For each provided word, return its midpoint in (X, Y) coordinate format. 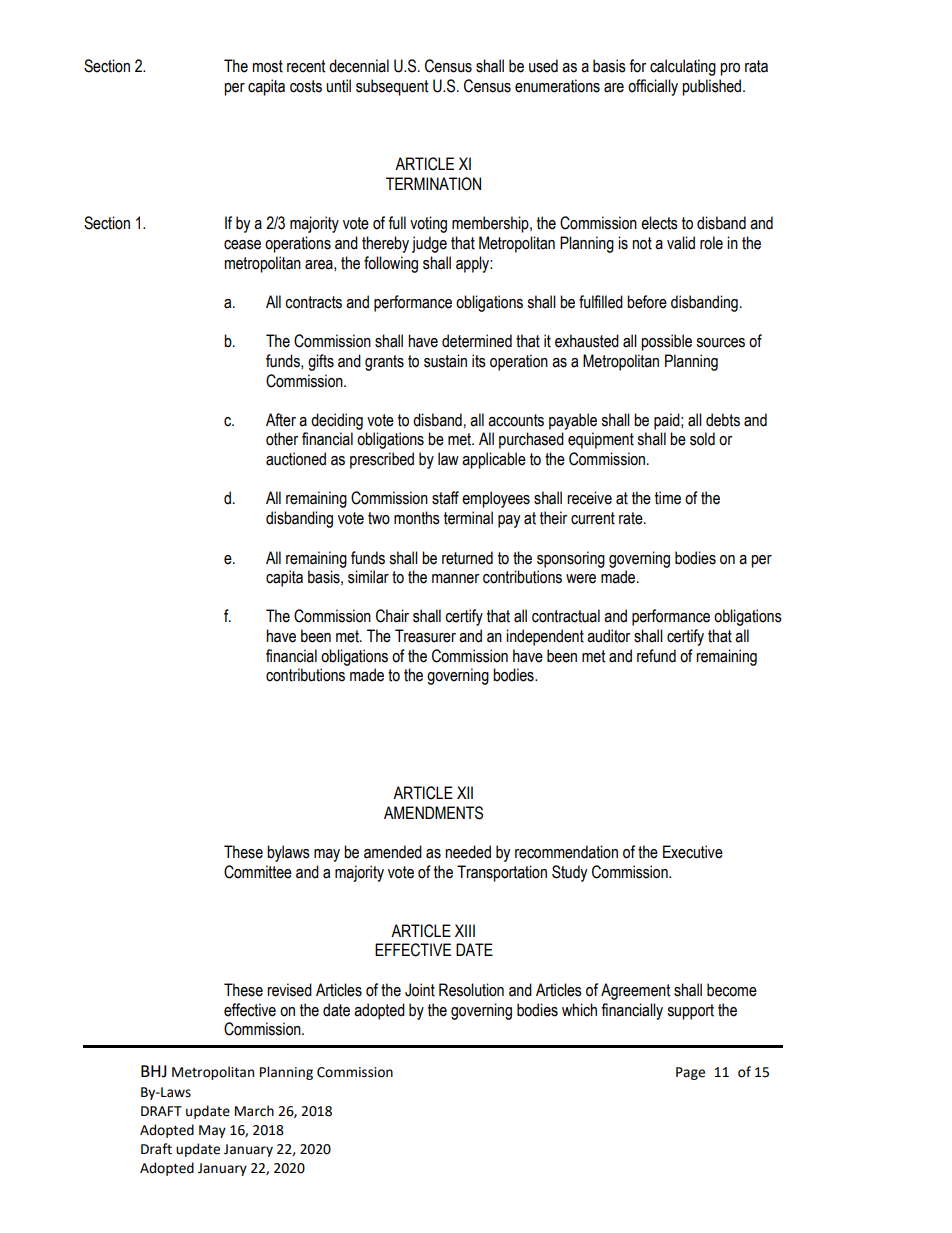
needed (468, 852)
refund (656, 656)
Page (690, 1073)
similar (368, 577)
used (543, 66)
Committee (258, 872)
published (713, 87)
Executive (693, 852)
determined (477, 341)
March (254, 1111)
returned (467, 558)
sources (720, 343)
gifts (321, 362)
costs (306, 86)
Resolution (471, 990)
